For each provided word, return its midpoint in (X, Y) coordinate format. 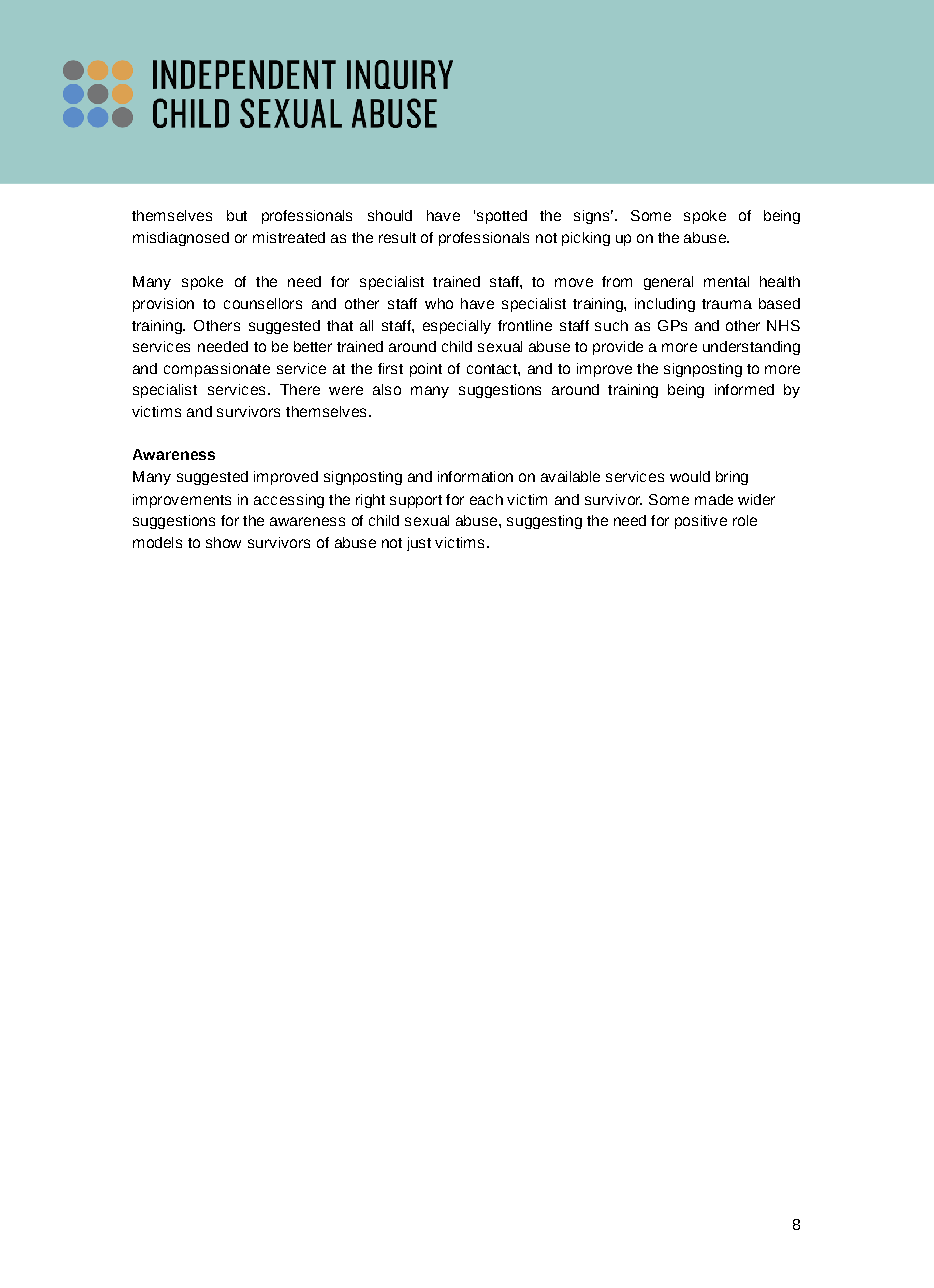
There (300, 389)
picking (586, 239)
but (237, 215)
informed (744, 389)
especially (457, 327)
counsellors (263, 303)
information (475, 476)
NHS (783, 325)
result (397, 237)
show (223, 542)
